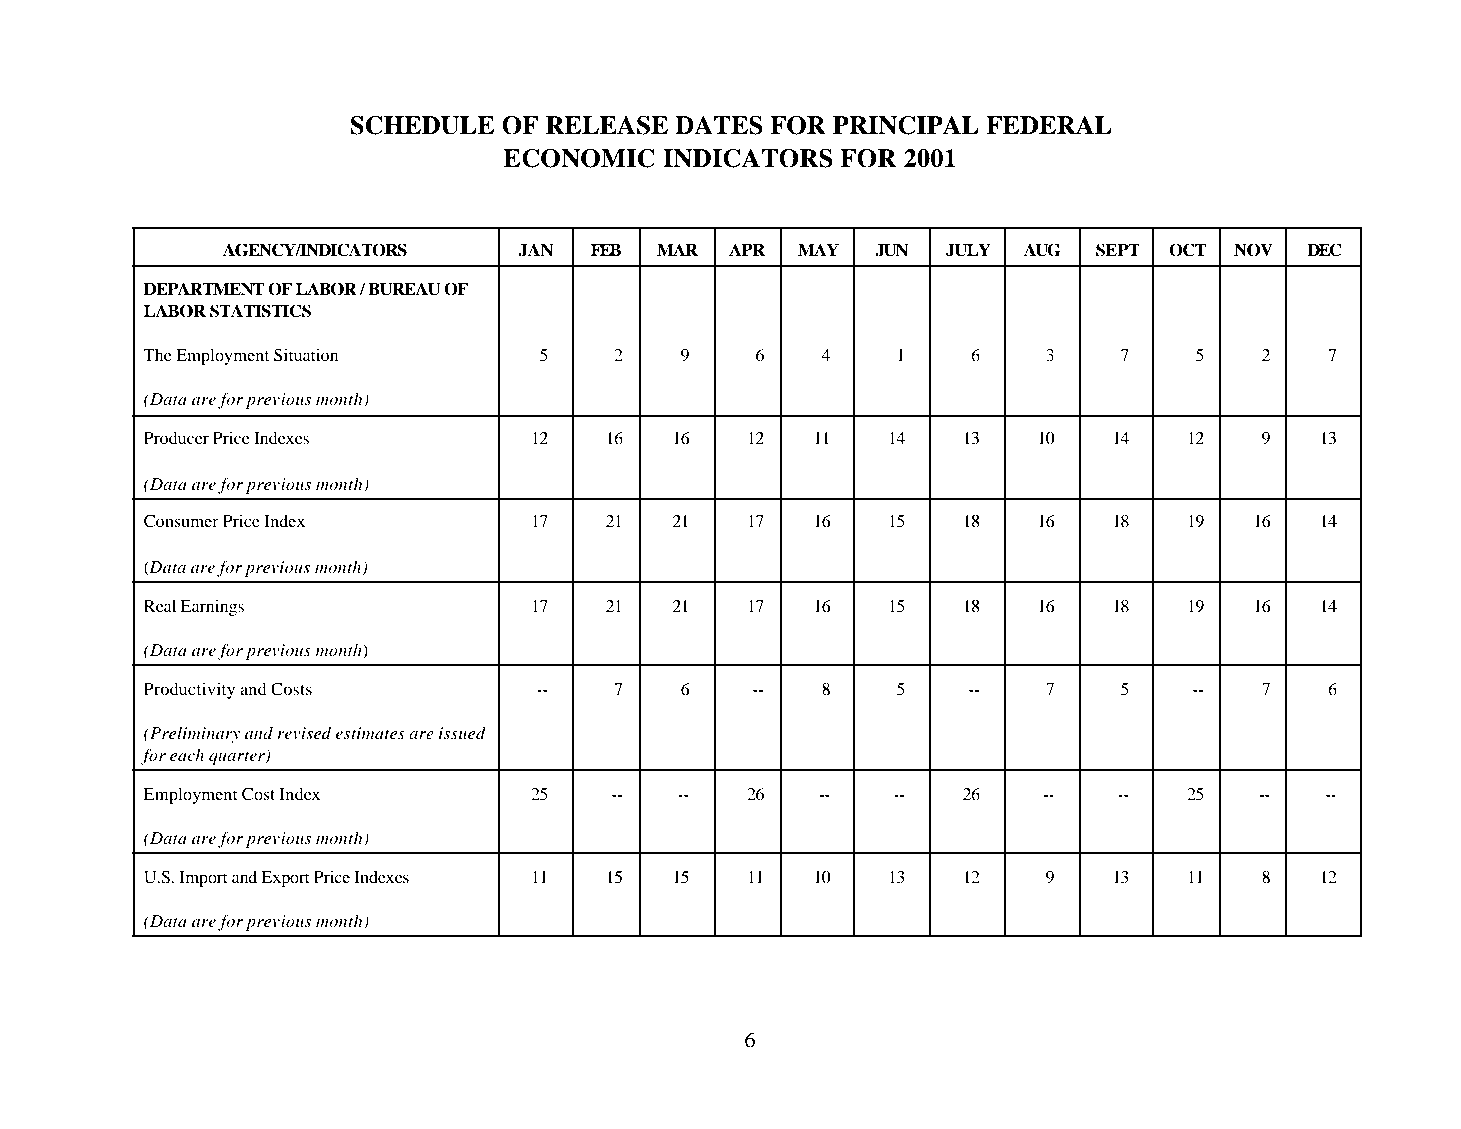 This screenshot has height=1129, width=1461. I want to click on DATES, so click(719, 125).
